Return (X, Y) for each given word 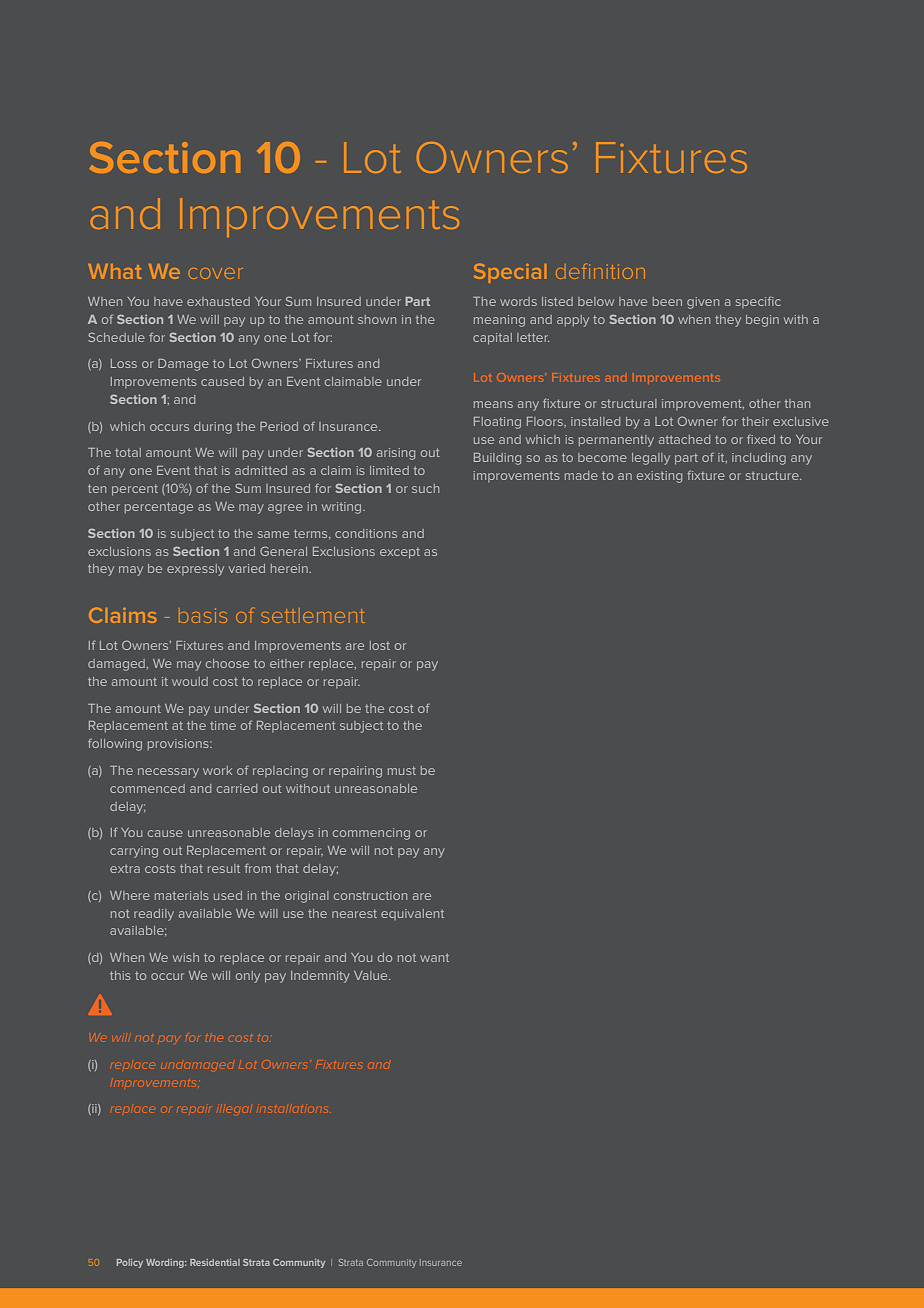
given (703, 303)
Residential (215, 1262)
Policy (130, 1263)
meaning (499, 321)
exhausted (218, 301)
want (434, 958)
